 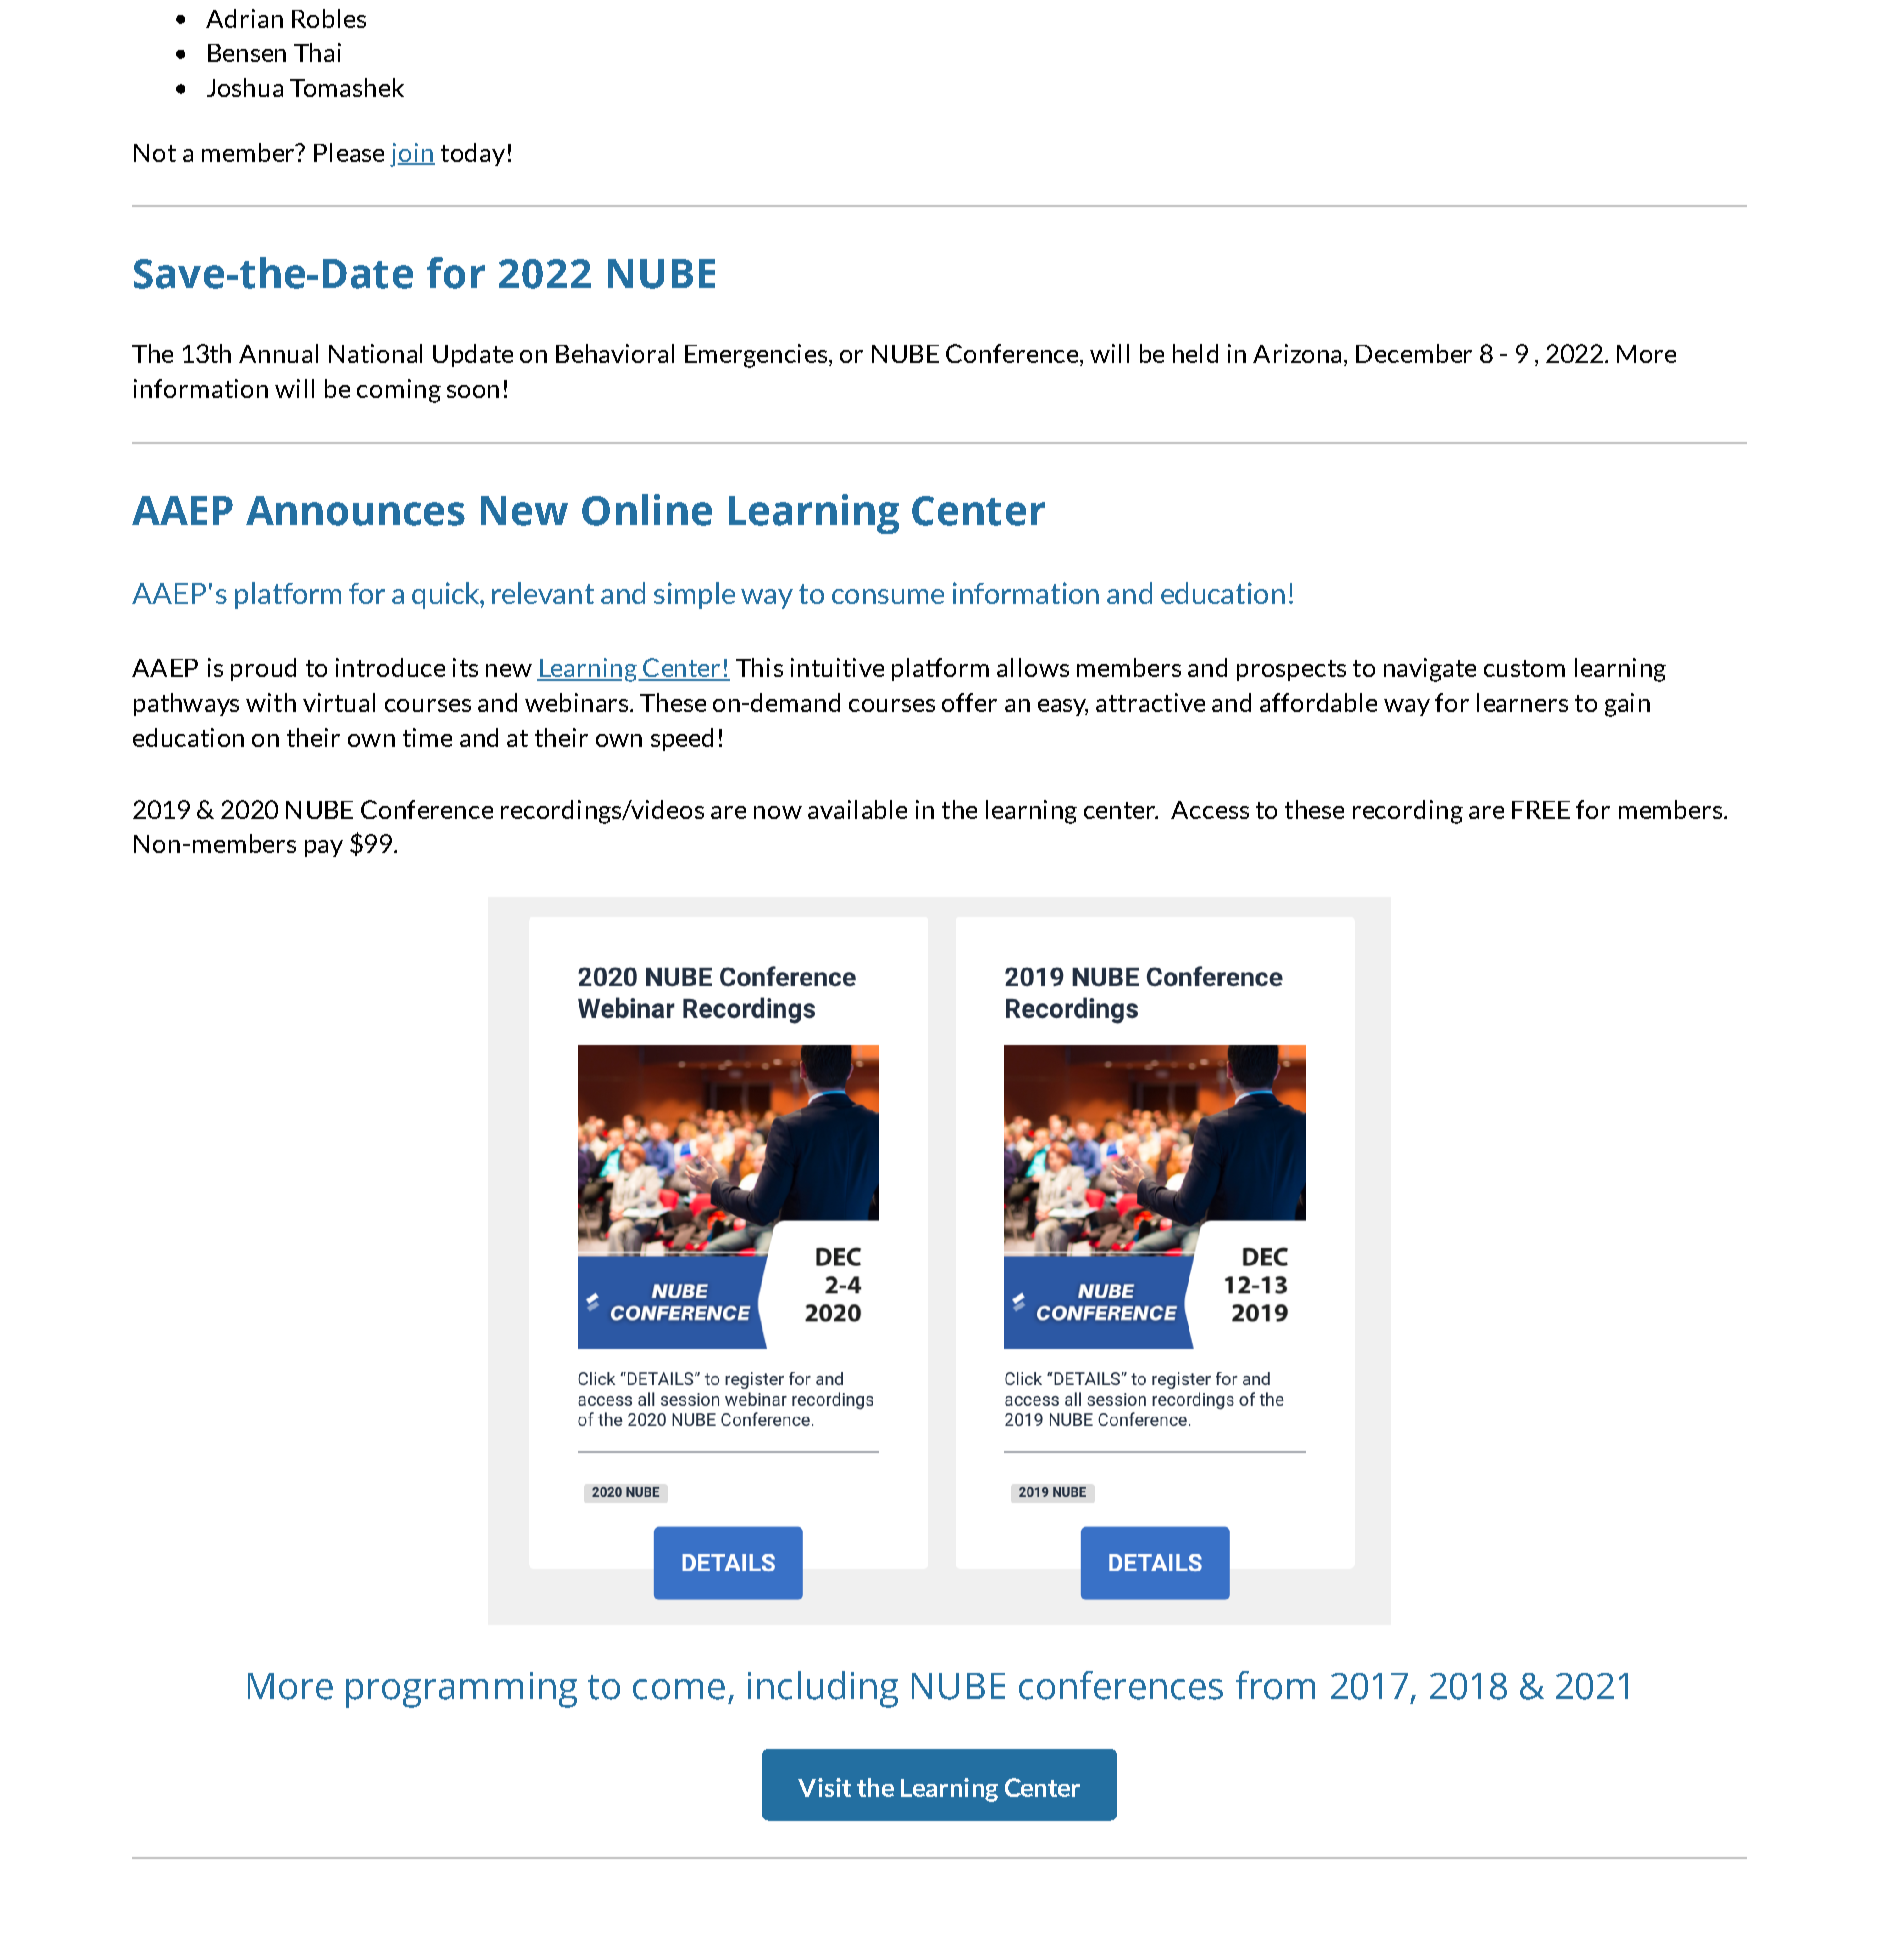 I want to click on pay, so click(x=324, y=848).
